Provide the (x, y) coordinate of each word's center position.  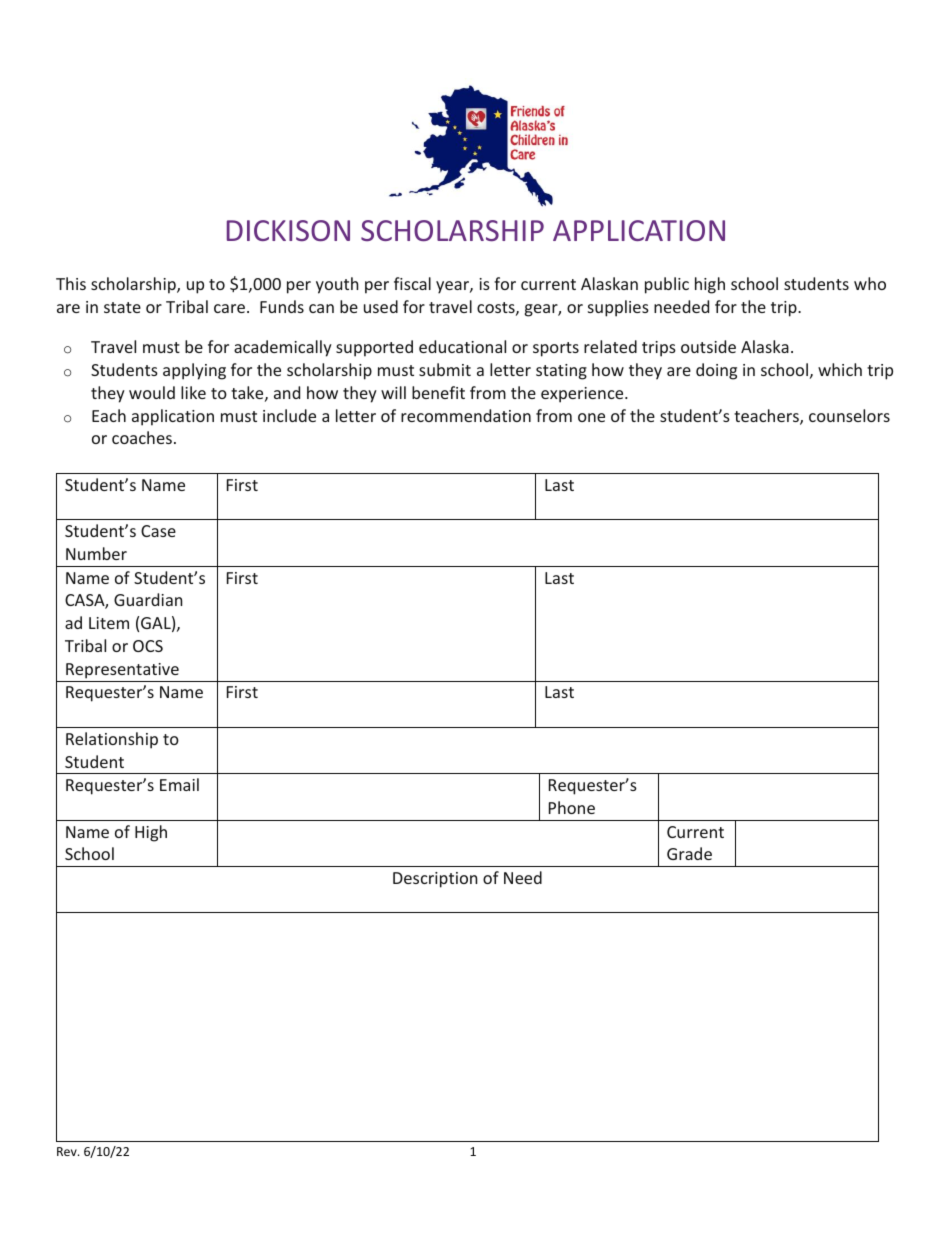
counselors (849, 415)
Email (179, 784)
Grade (689, 853)
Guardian (148, 599)
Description (435, 880)
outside (708, 346)
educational (462, 346)
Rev (68, 1151)
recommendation (466, 415)
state (122, 307)
